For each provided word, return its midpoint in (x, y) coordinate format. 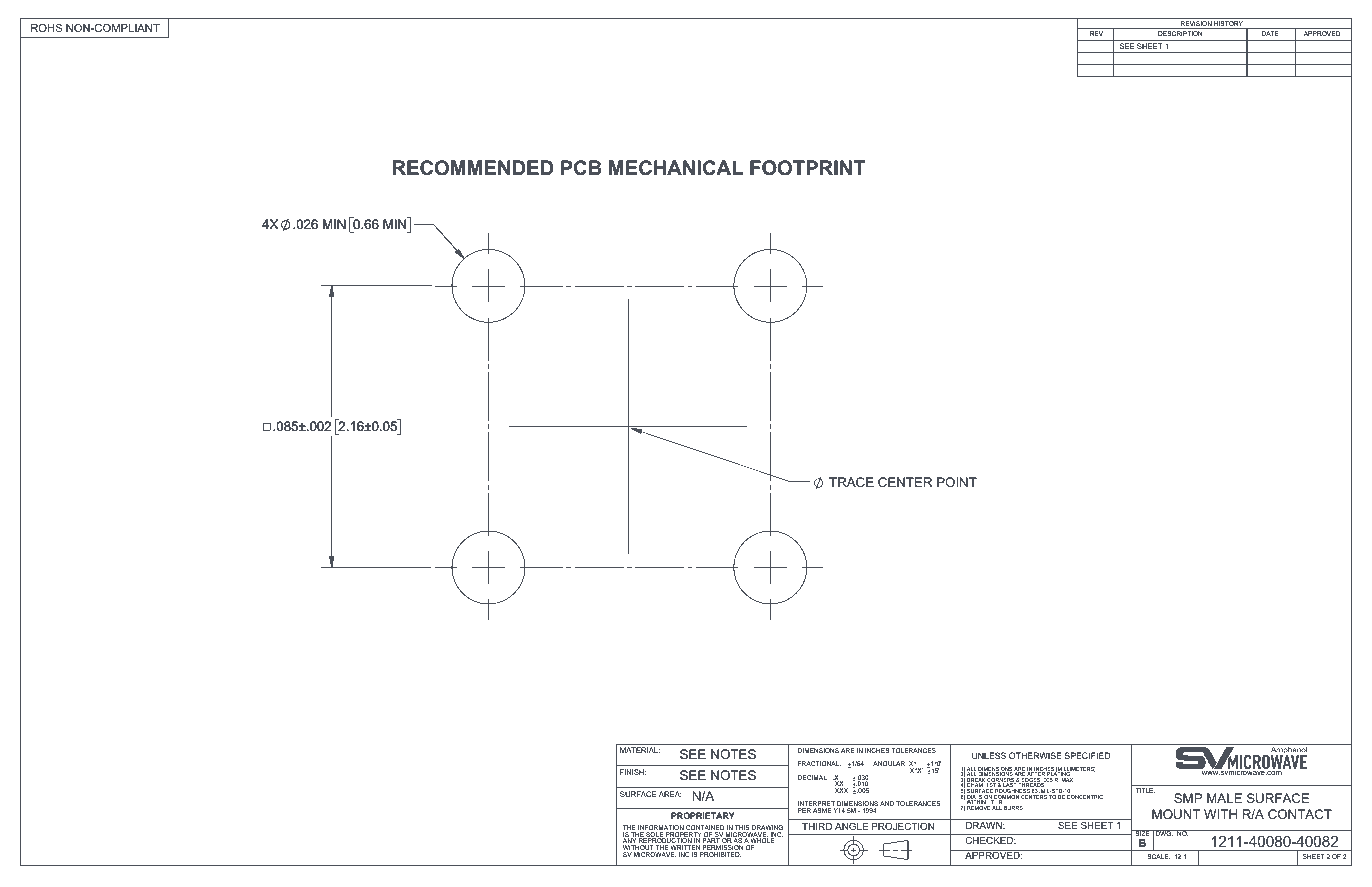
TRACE (851, 482)
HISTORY (1229, 25)
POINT (957, 482)
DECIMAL (813, 777)
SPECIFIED (1087, 755)
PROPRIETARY (703, 815)
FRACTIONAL (819, 763)
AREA (670, 794)
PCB (581, 168)
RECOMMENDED (473, 168)
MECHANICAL (676, 168)
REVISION (1196, 25)
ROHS (46, 28)
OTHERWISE (1035, 755)
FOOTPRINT (807, 168)
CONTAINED (705, 829)
